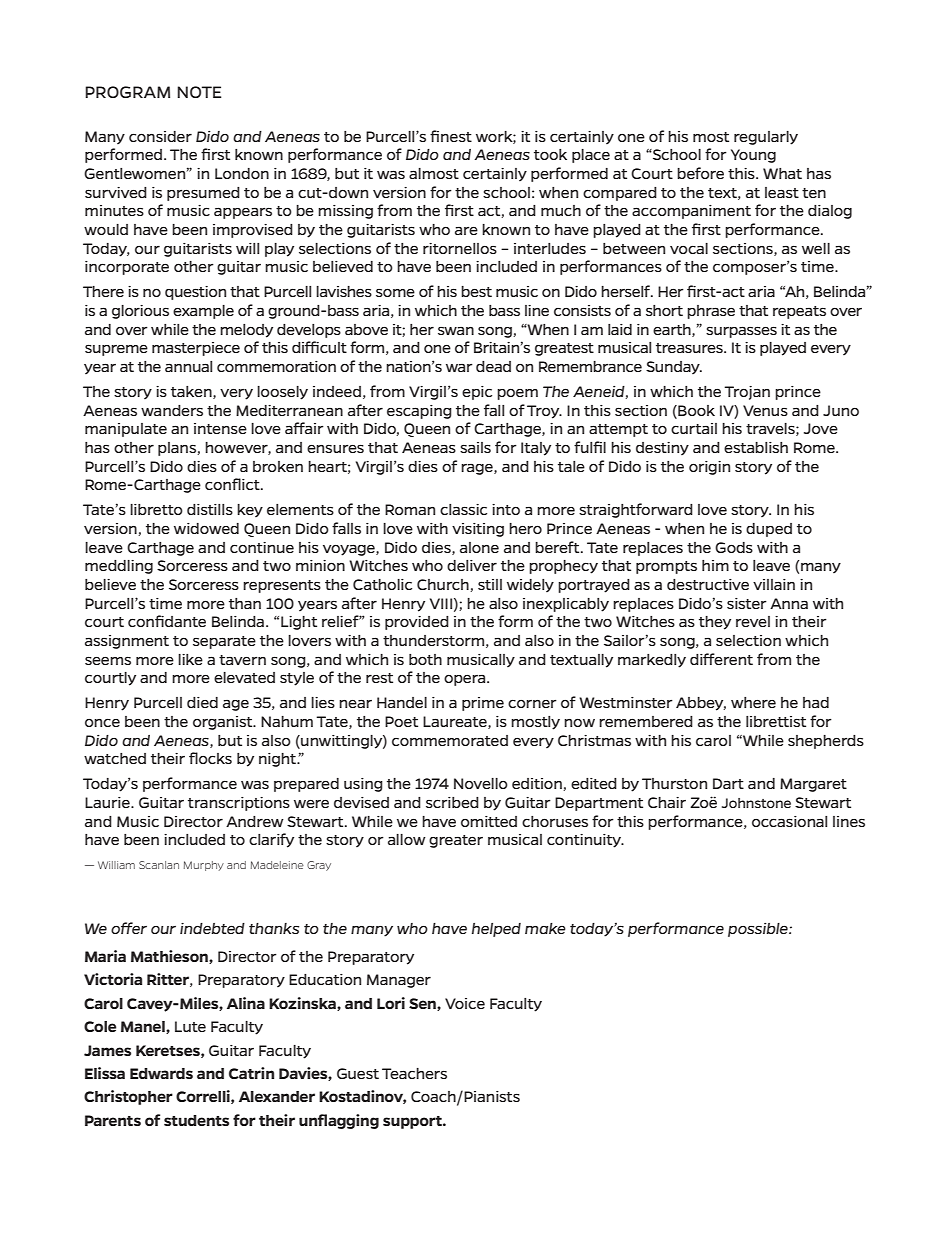 Image resolution: width=952 pixels, height=1233 pixels. What do you see at coordinates (161, 1073) in the image?
I see `Edwards` at bounding box center [161, 1073].
